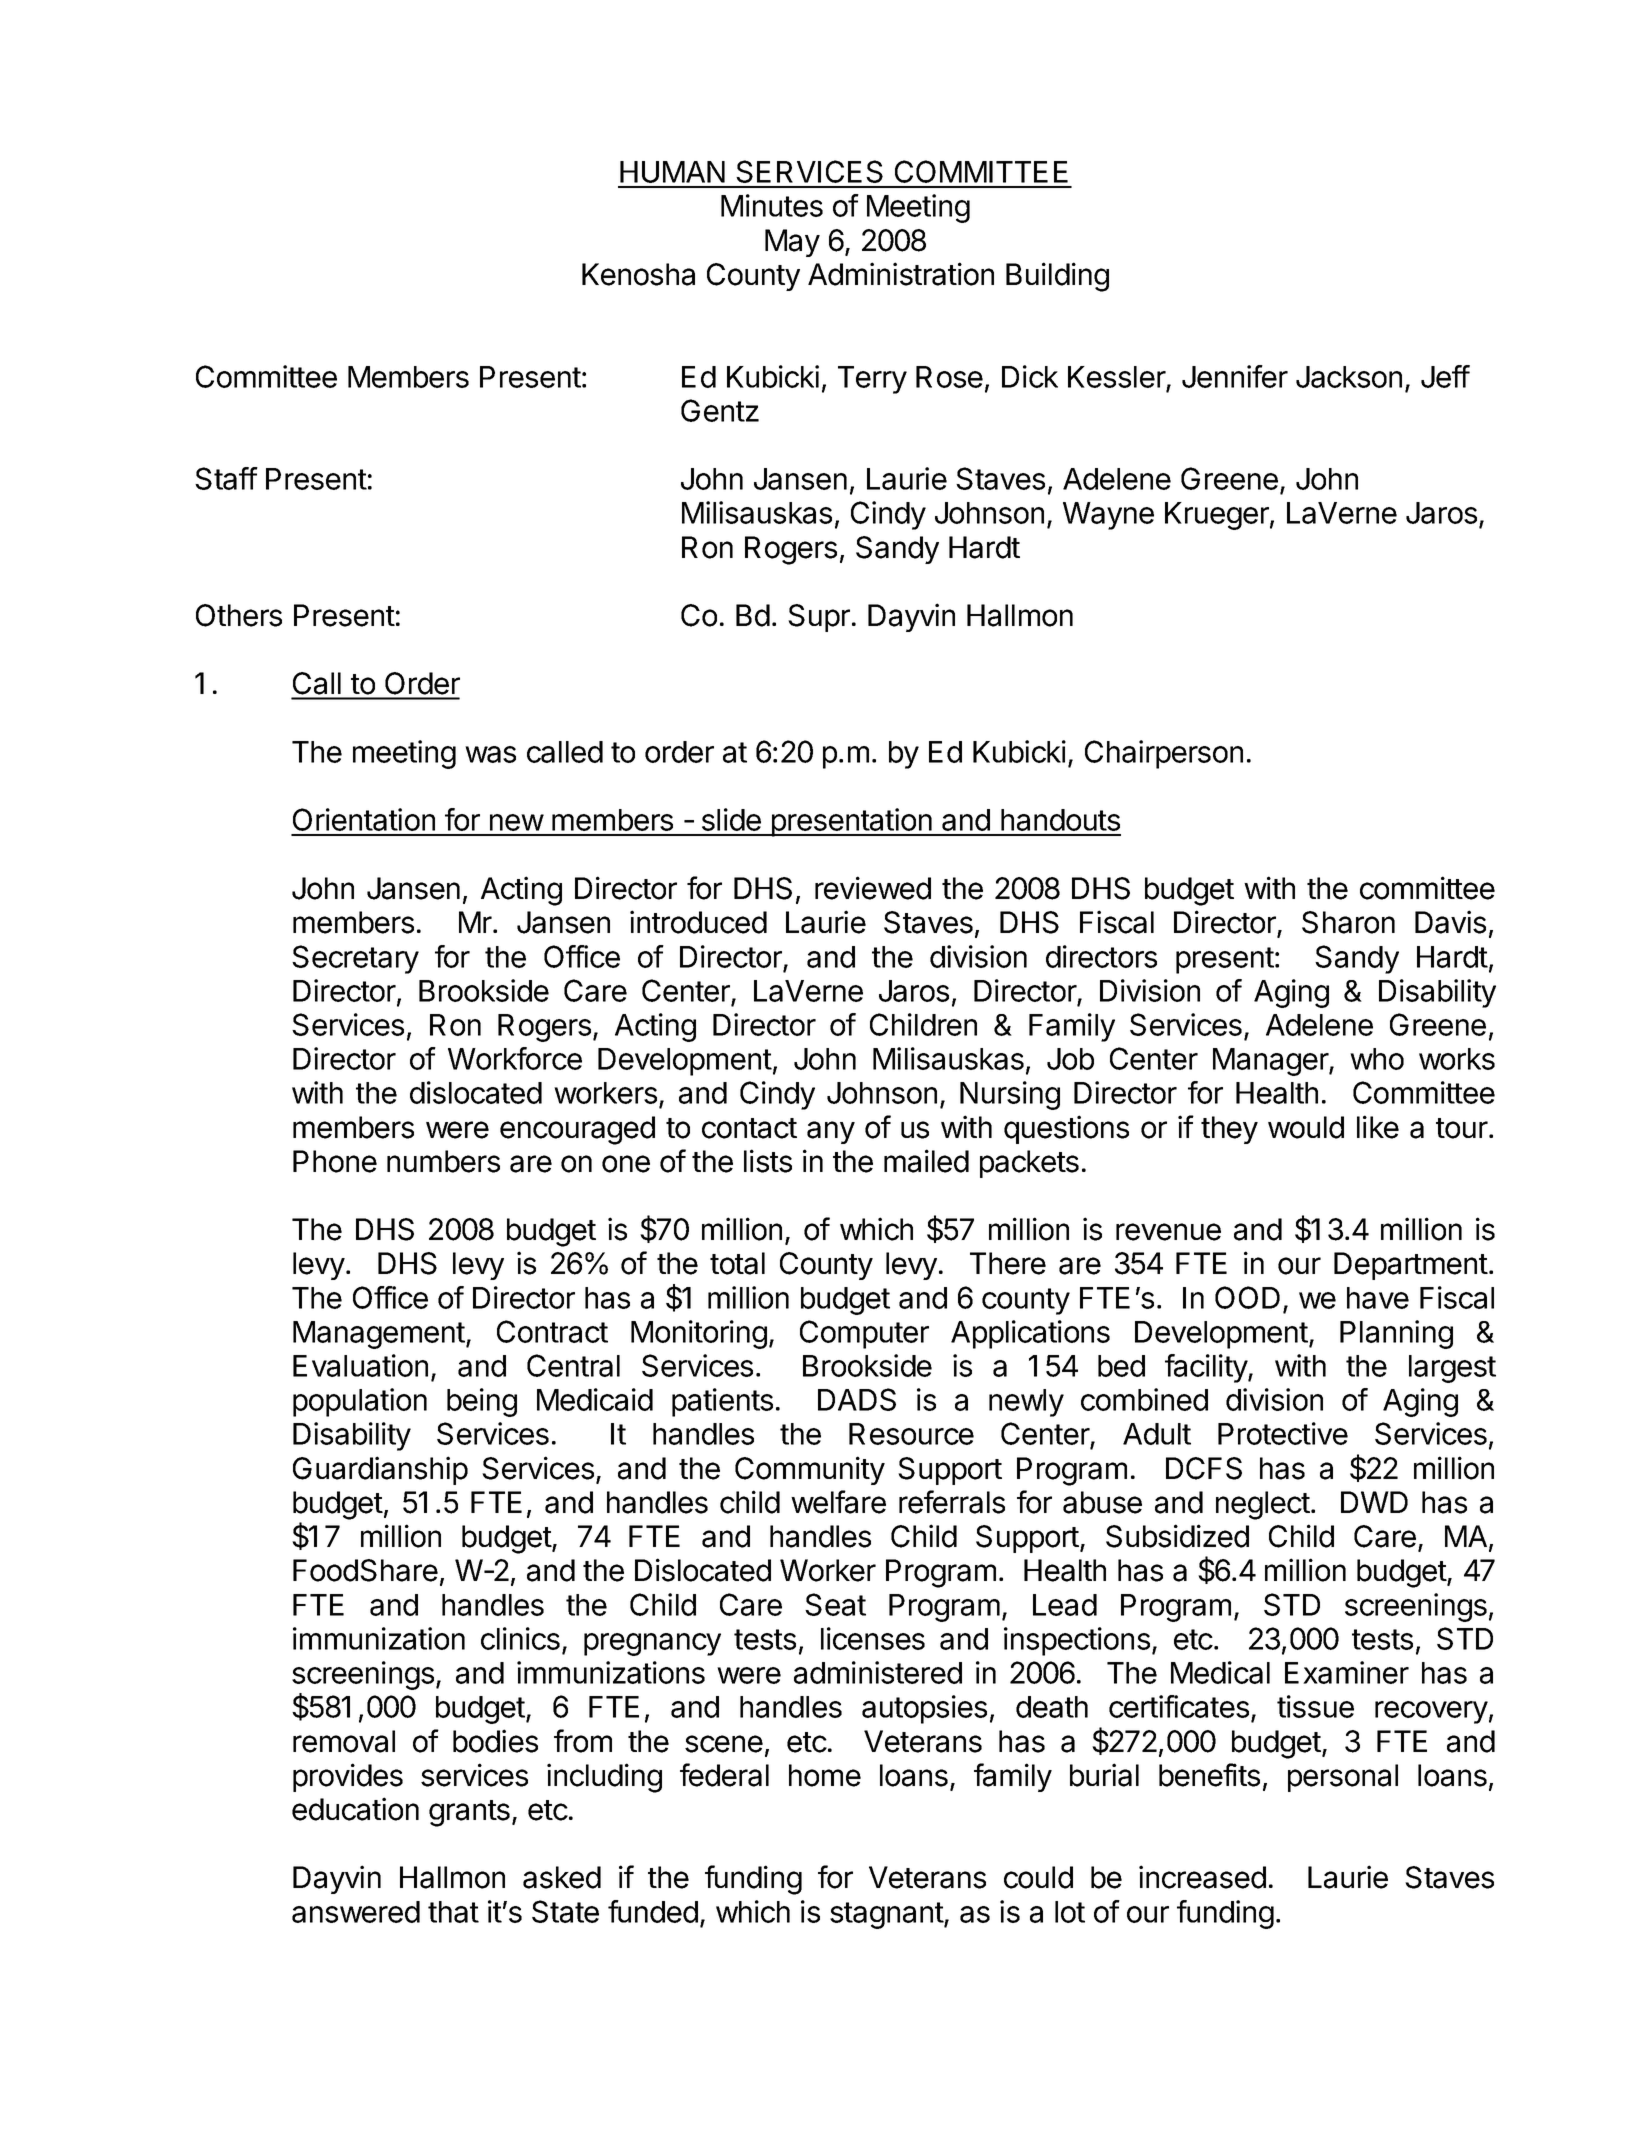 The image size is (1651, 2136). What do you see at coordinates (810, 1470) in the page?
I see `Community` at bounding box center [810, 1470].
